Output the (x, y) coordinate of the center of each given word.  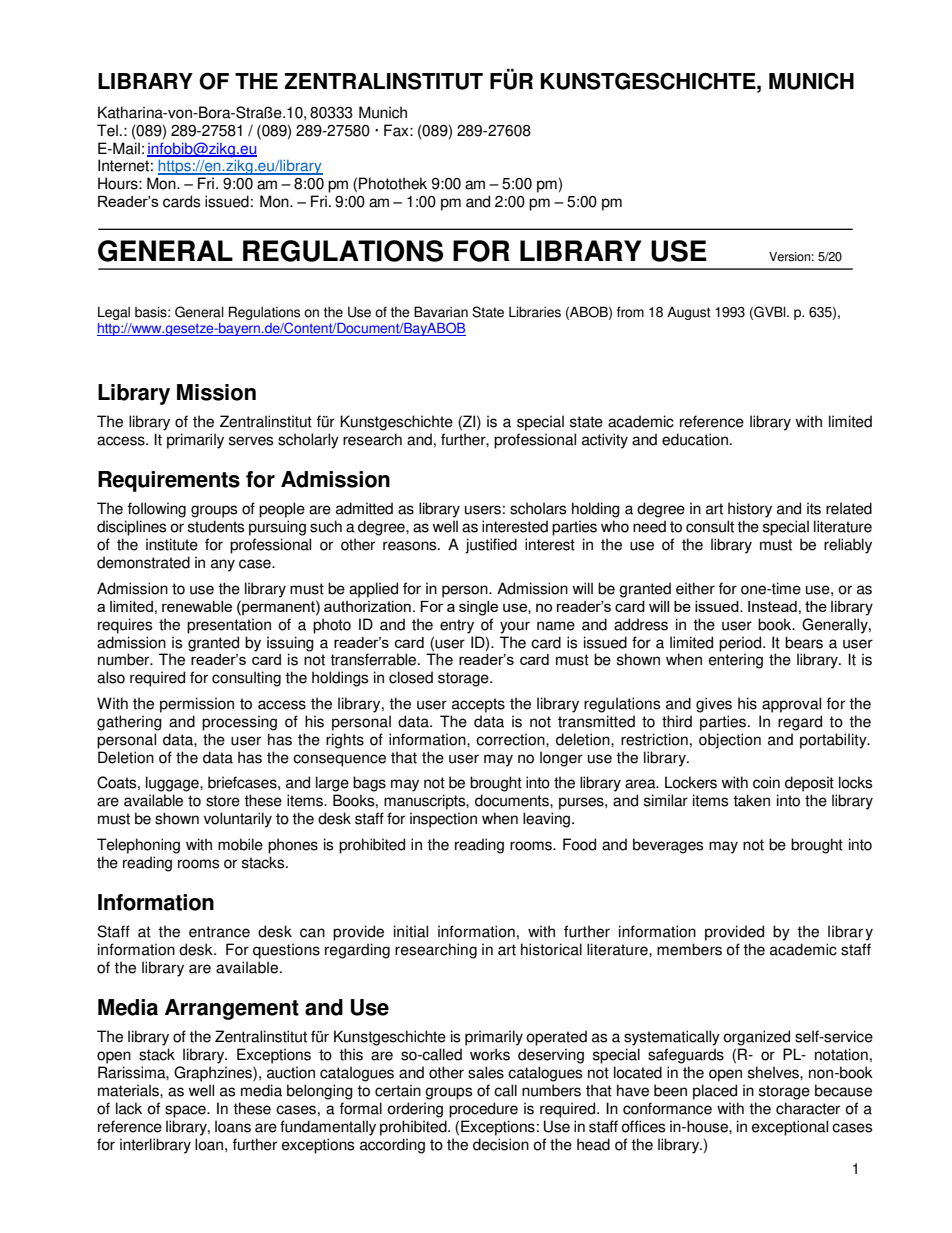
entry (457, 626)
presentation (229, 626)
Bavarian (441, 312)
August (689, 313)
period (741, 644)
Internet (123, 165)
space (186, 1111)
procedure (483, 1110)
